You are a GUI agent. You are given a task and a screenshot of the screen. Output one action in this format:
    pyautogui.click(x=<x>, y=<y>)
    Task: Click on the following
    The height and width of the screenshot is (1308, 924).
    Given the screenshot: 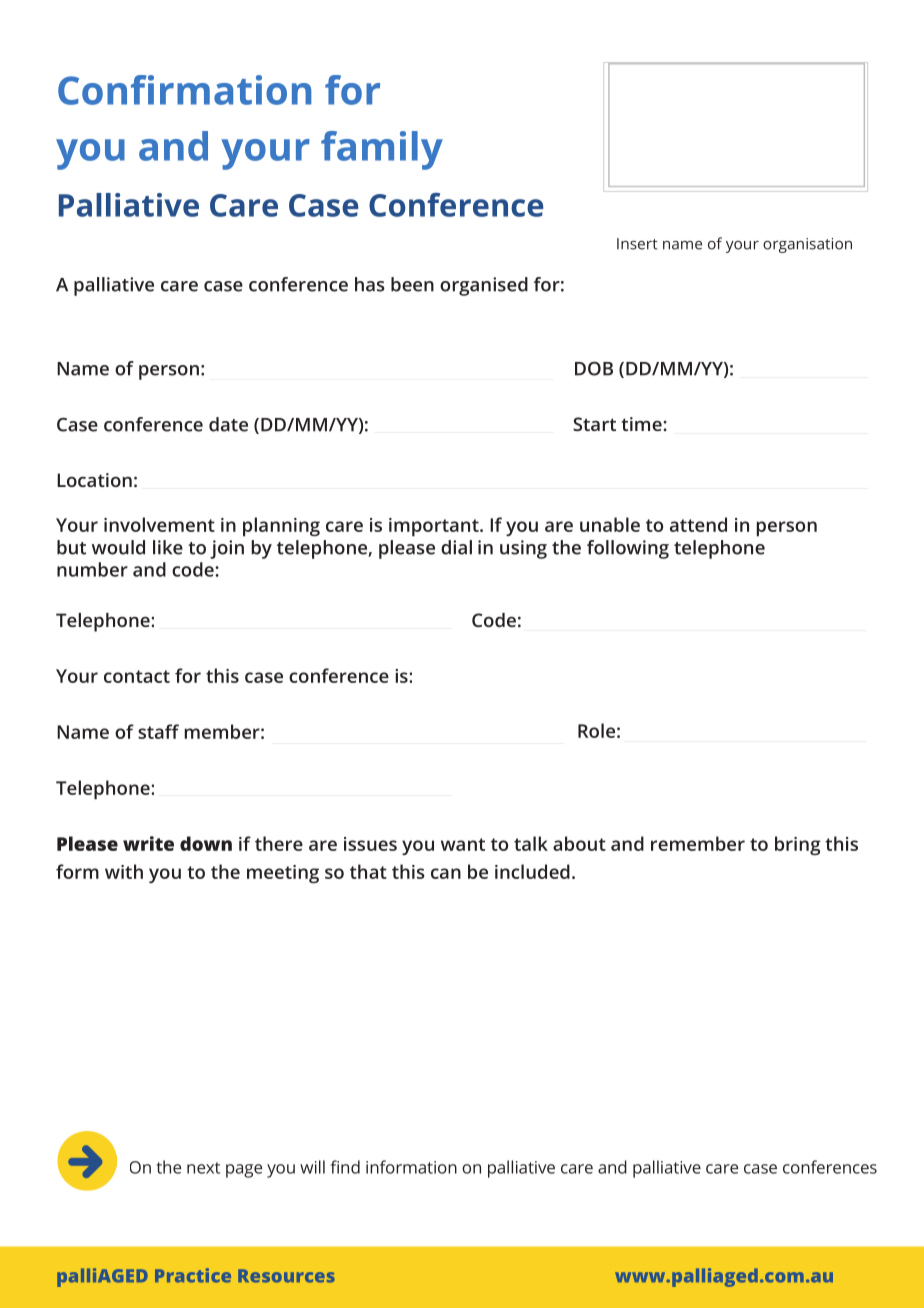 What is the action you would take?
    pyautogui.click(x=628, y=549)
